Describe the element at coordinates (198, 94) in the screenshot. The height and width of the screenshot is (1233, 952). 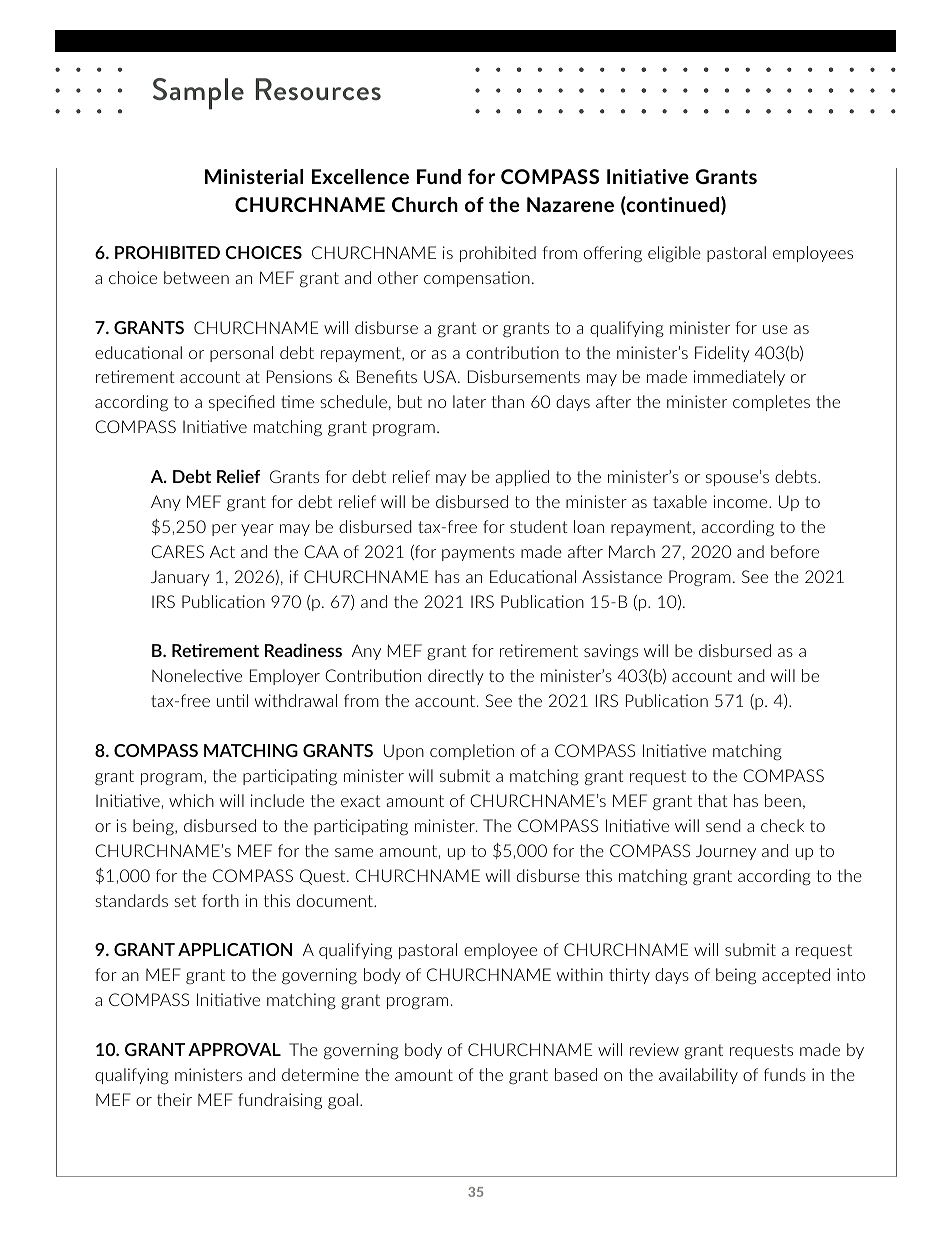
I see `Sample` at that location.
